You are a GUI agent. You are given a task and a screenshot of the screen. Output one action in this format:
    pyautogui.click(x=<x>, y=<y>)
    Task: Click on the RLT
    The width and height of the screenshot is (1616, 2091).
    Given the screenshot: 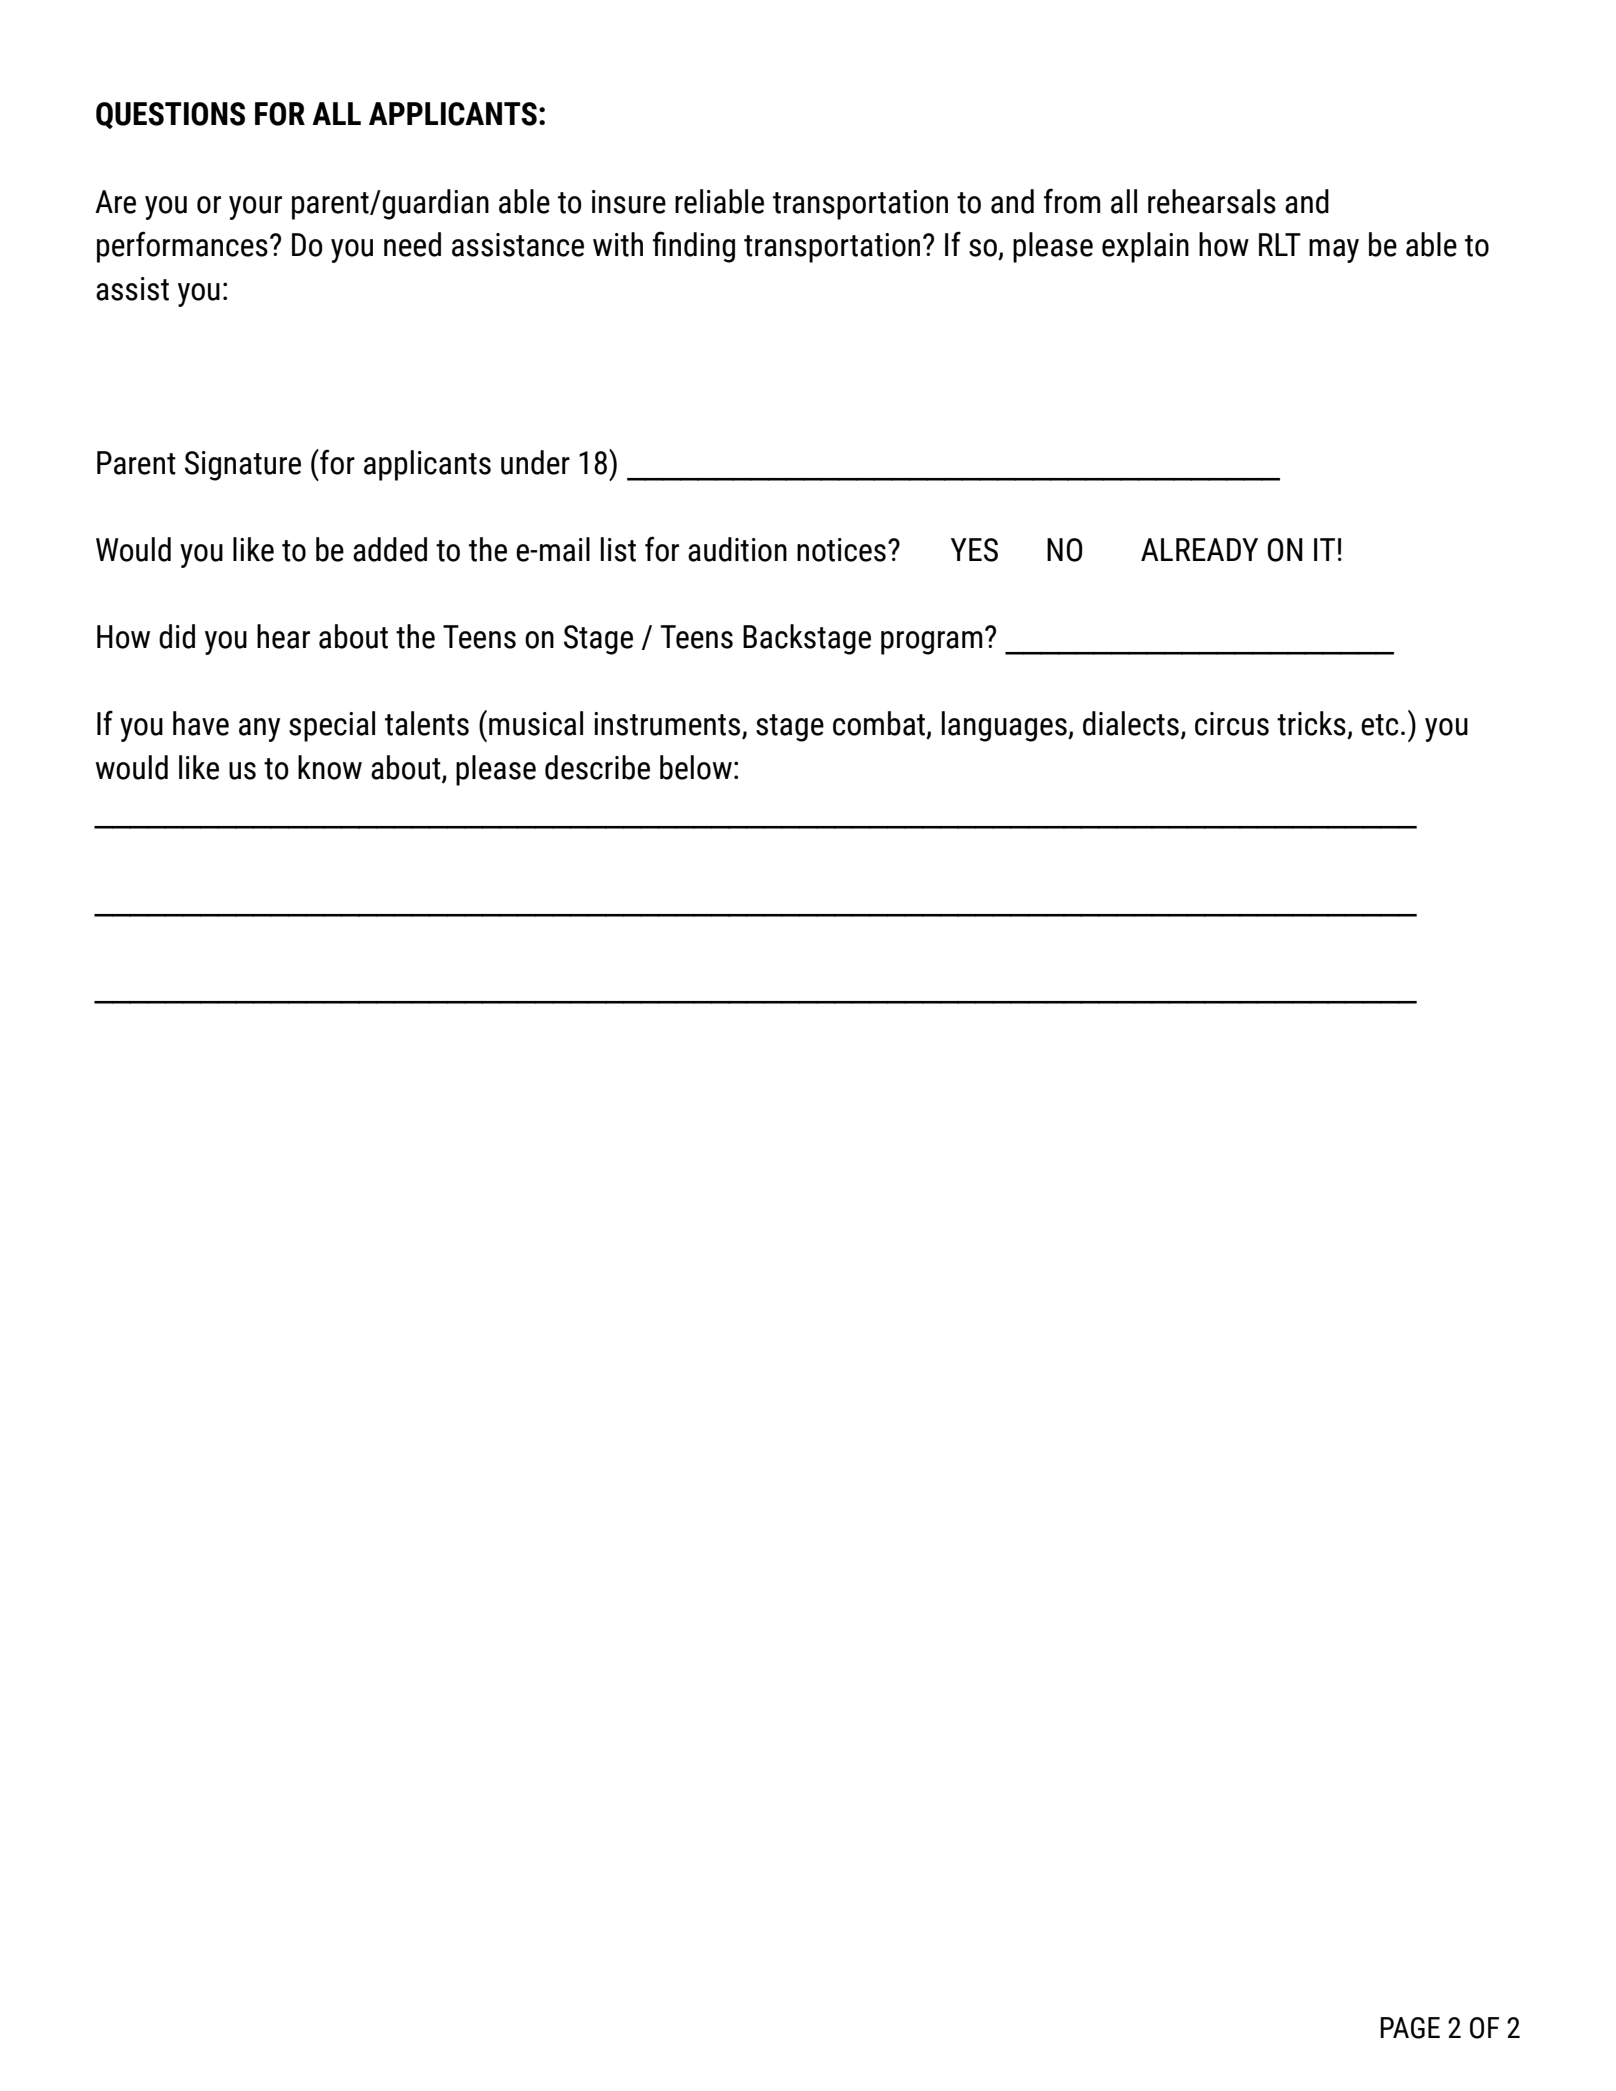 What is the action you would take?
    pyautogui.click(x=1280, y=244)
